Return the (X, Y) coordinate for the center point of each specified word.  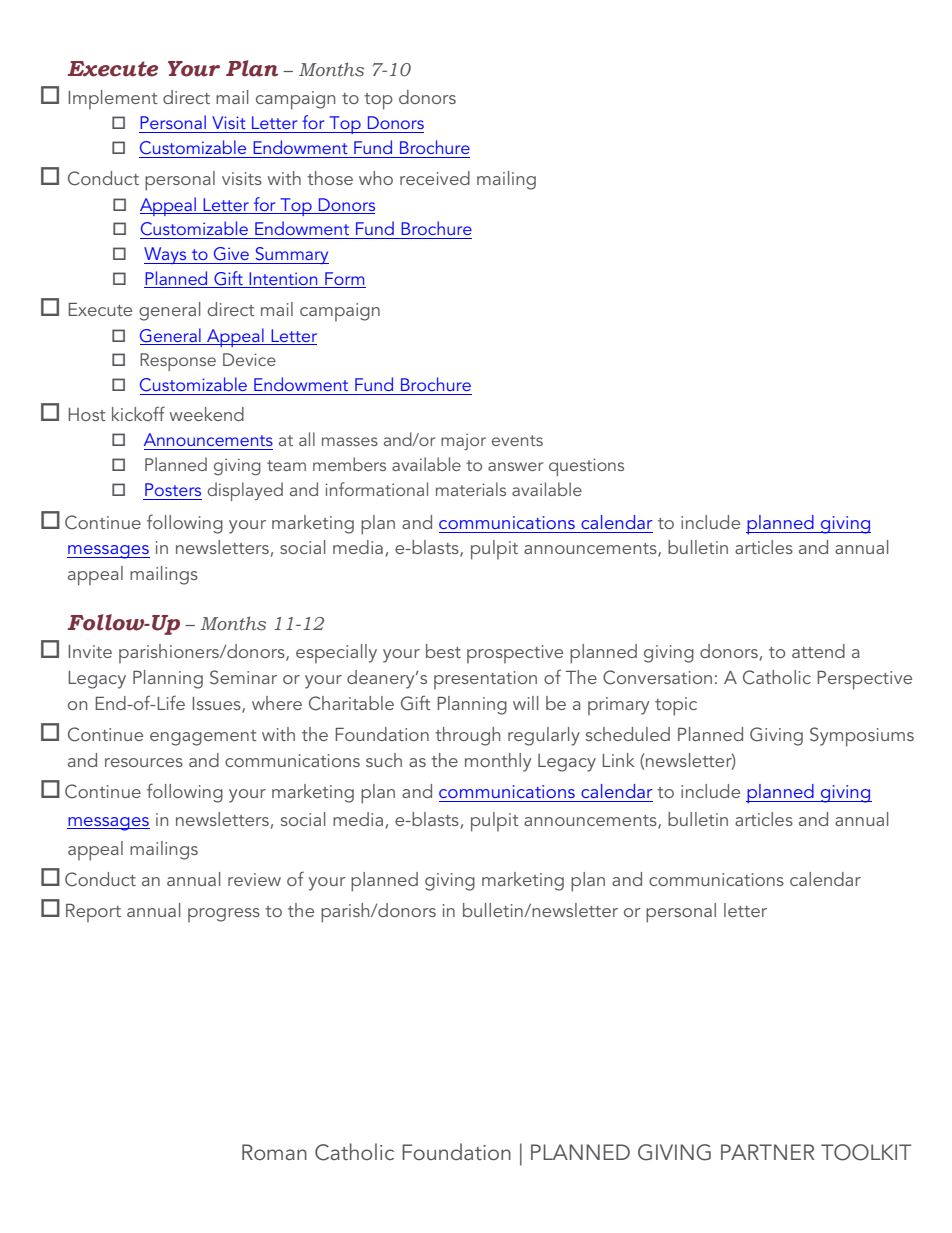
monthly (498, 762)
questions (586, 467)
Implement (113, 99)
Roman (274, 1152)
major (463, 441)
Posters (173, 489)
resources (144, 762)
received (435, 178)
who (376, 178)
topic (676, 706)
